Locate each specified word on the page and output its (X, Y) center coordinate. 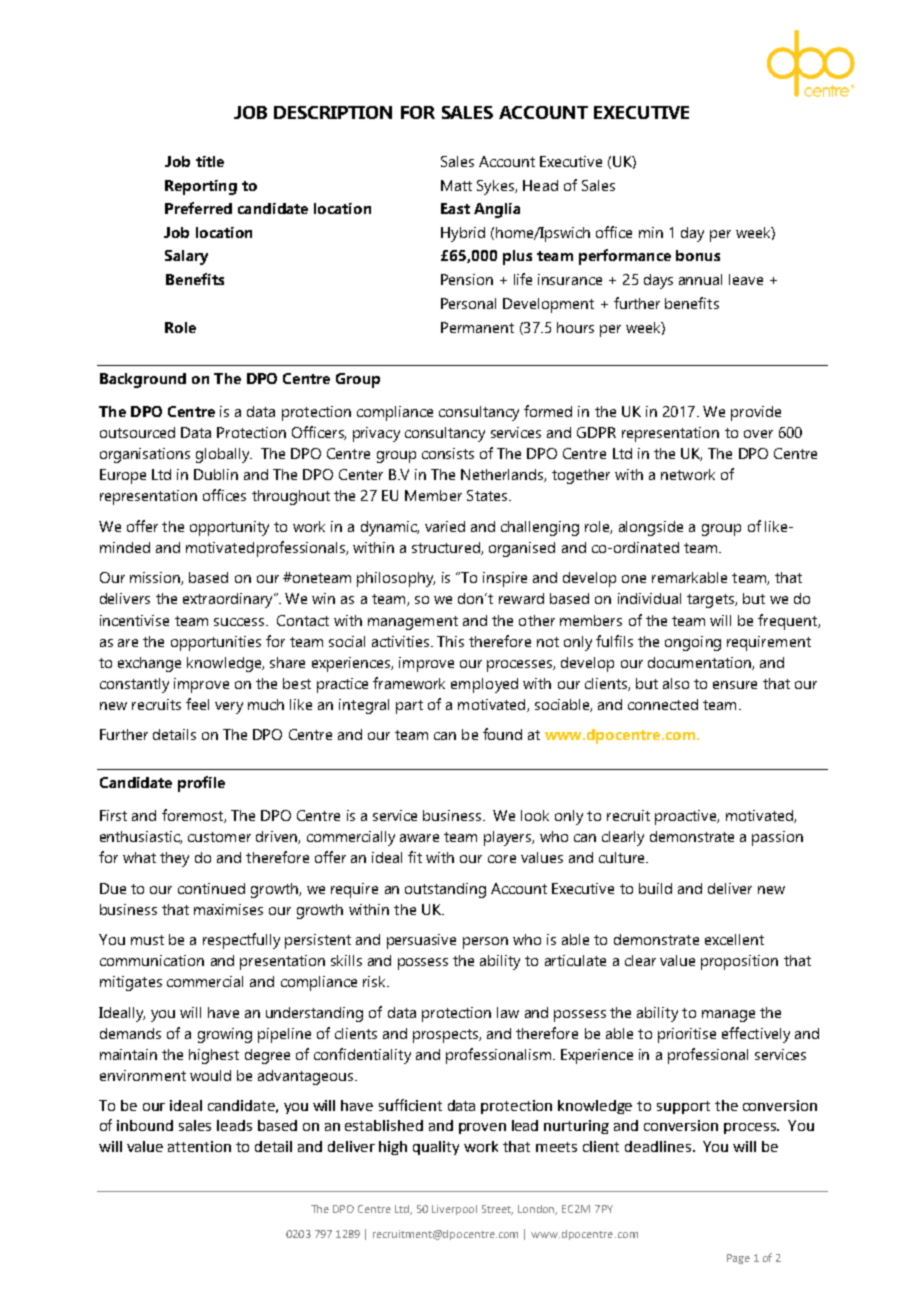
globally (224, 455)
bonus (698, 255)
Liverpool (454, 1210)
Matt (456, 185)
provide (756, 413)
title (210, 161)
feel (197, 704)
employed (484, 685)
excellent (734, 939)
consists (448, 453)
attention (199, 1146)
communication (152, 960)
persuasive (421, 941)
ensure (735, 685)
